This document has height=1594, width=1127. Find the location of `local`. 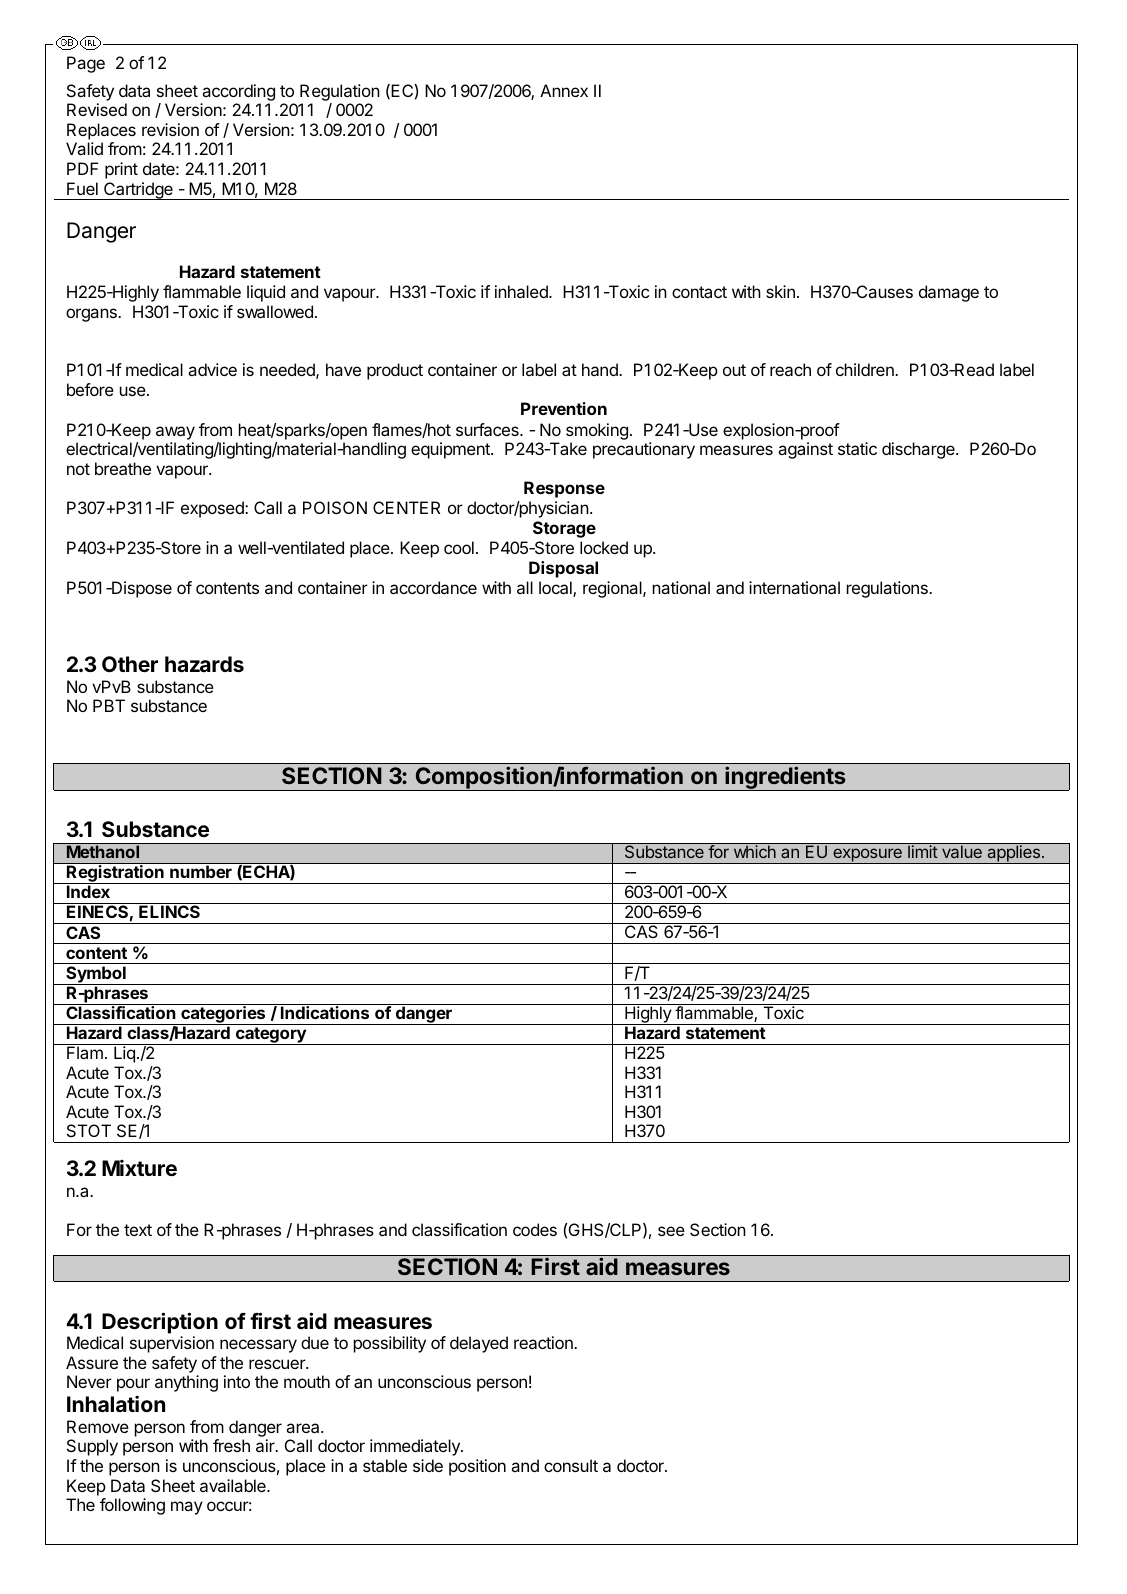

local is located at coordinates (556, 589).
